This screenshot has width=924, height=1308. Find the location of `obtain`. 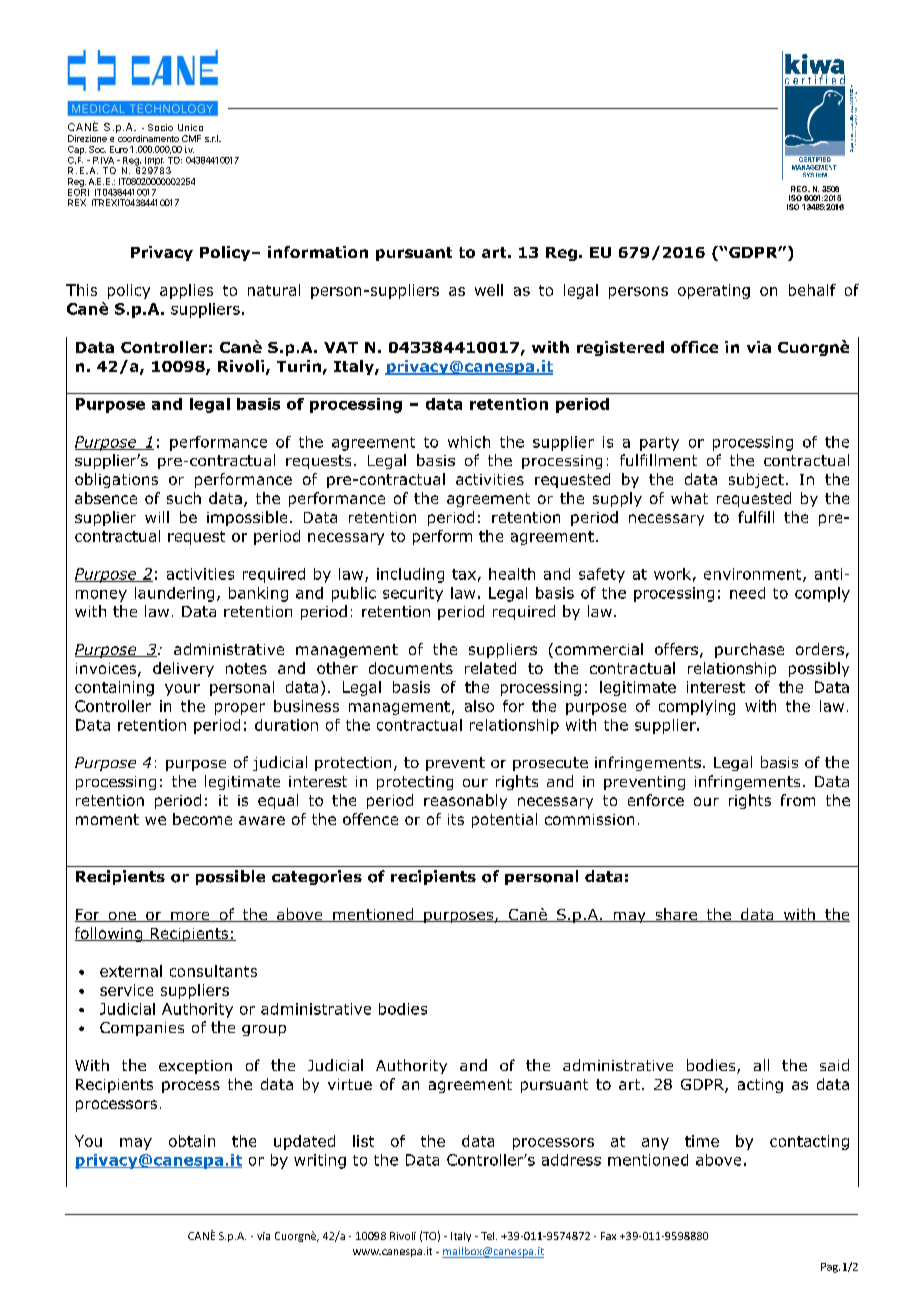

obtain is located at coordinates (192, 1141).
